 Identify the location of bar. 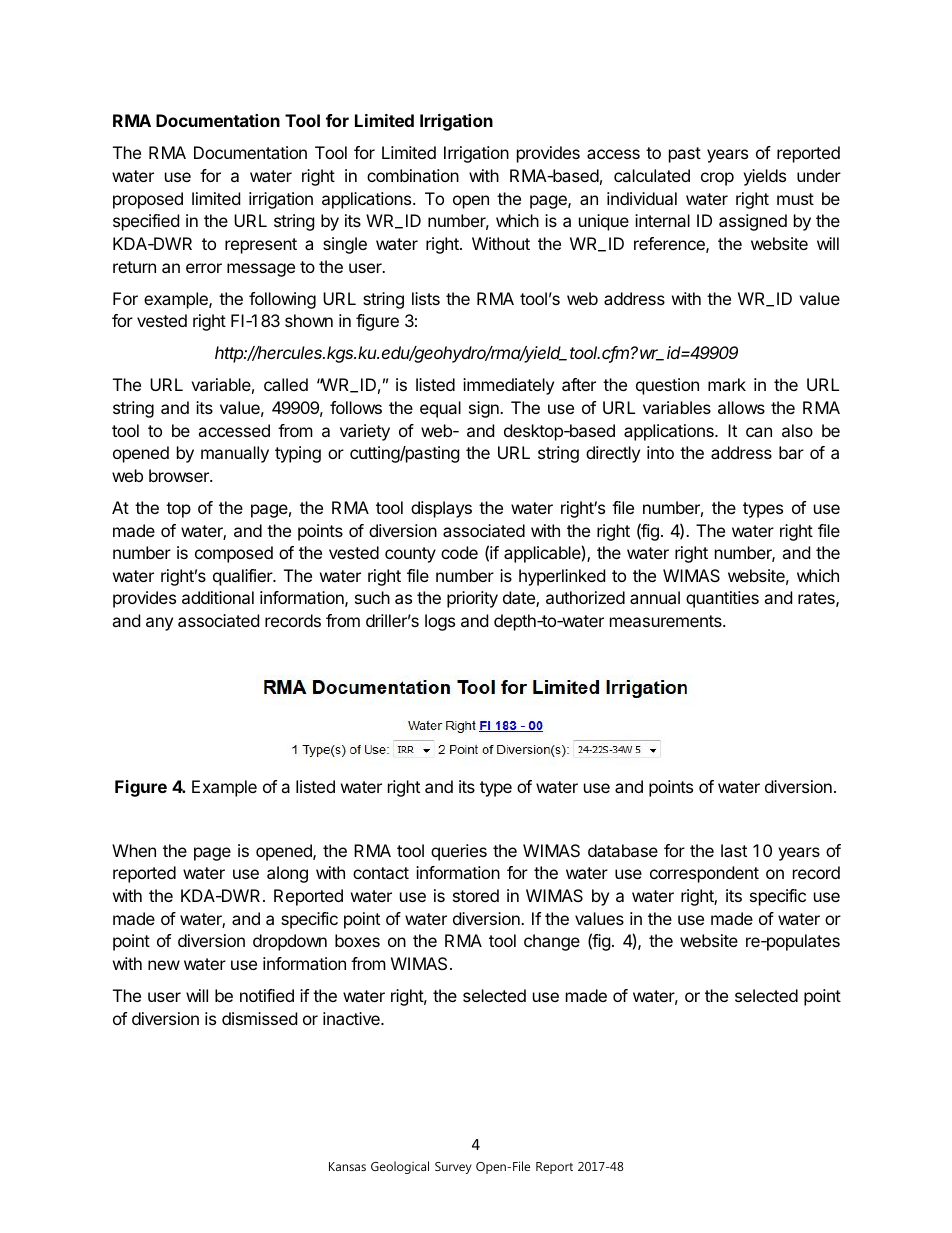
(791, 452).
